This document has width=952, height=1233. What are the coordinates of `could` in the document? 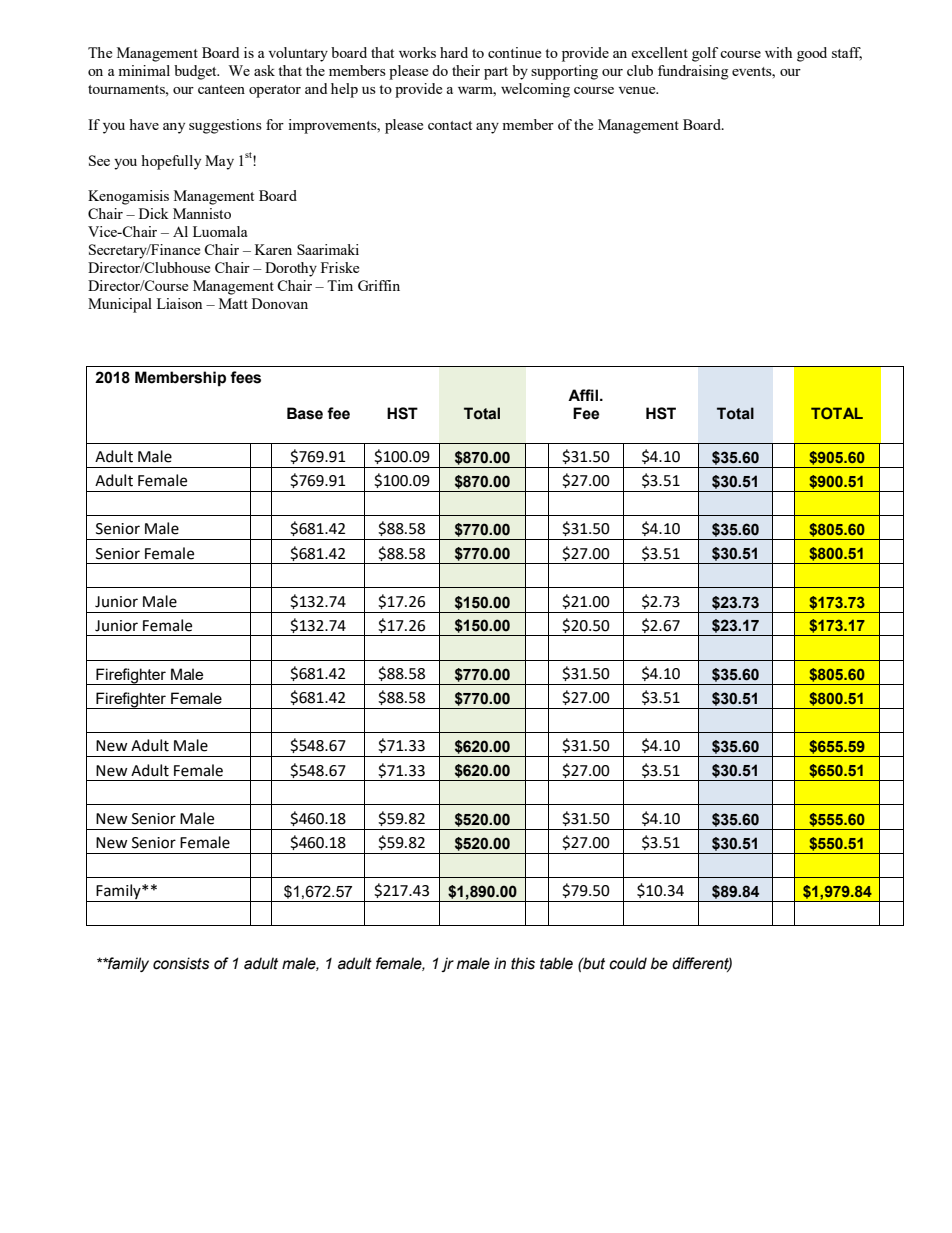 It's located at (628, 963).
